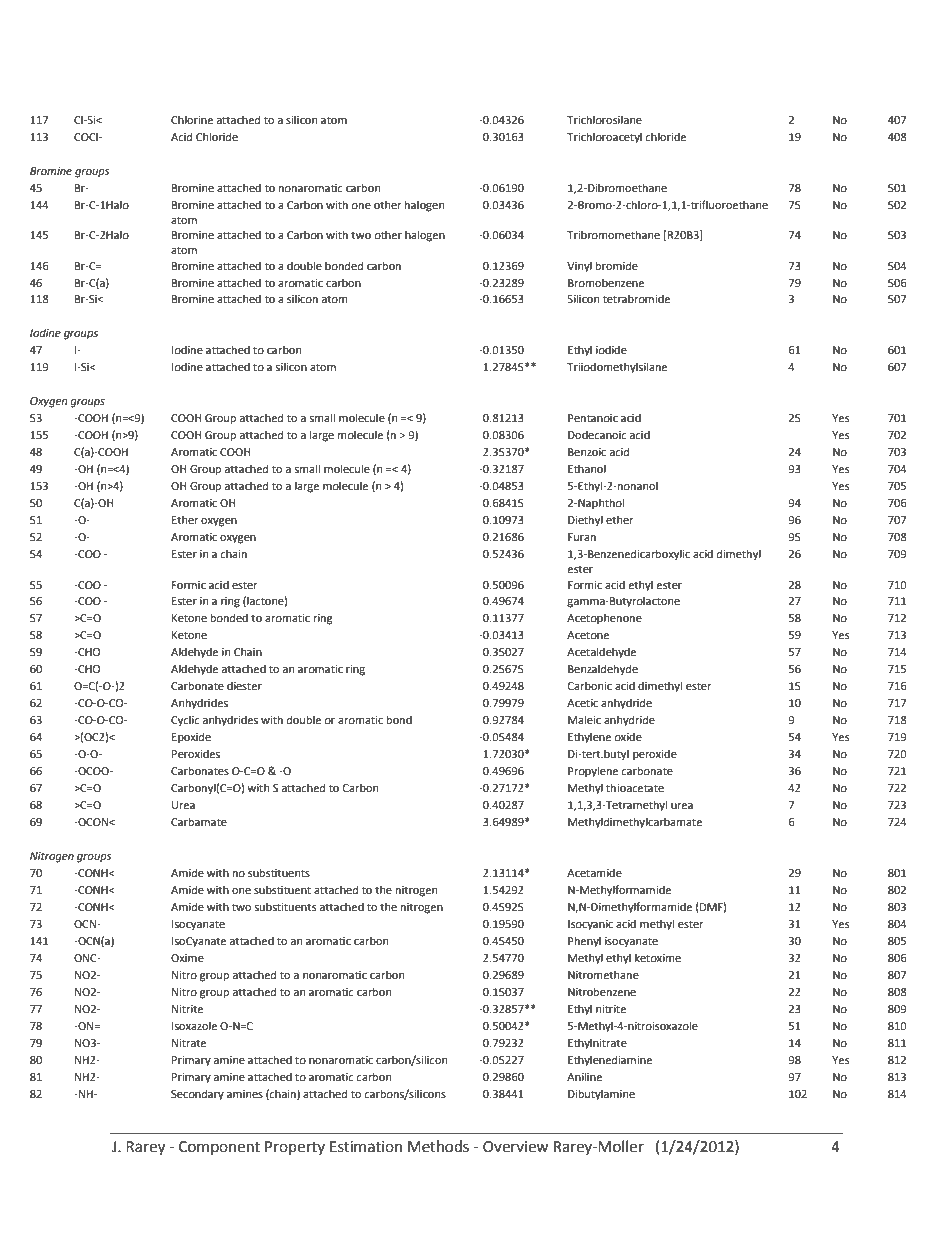 The image size is (952, 1233). Describe the element at coordinates (588, 635) in the screenshot. I see `Acetone` at that location.
